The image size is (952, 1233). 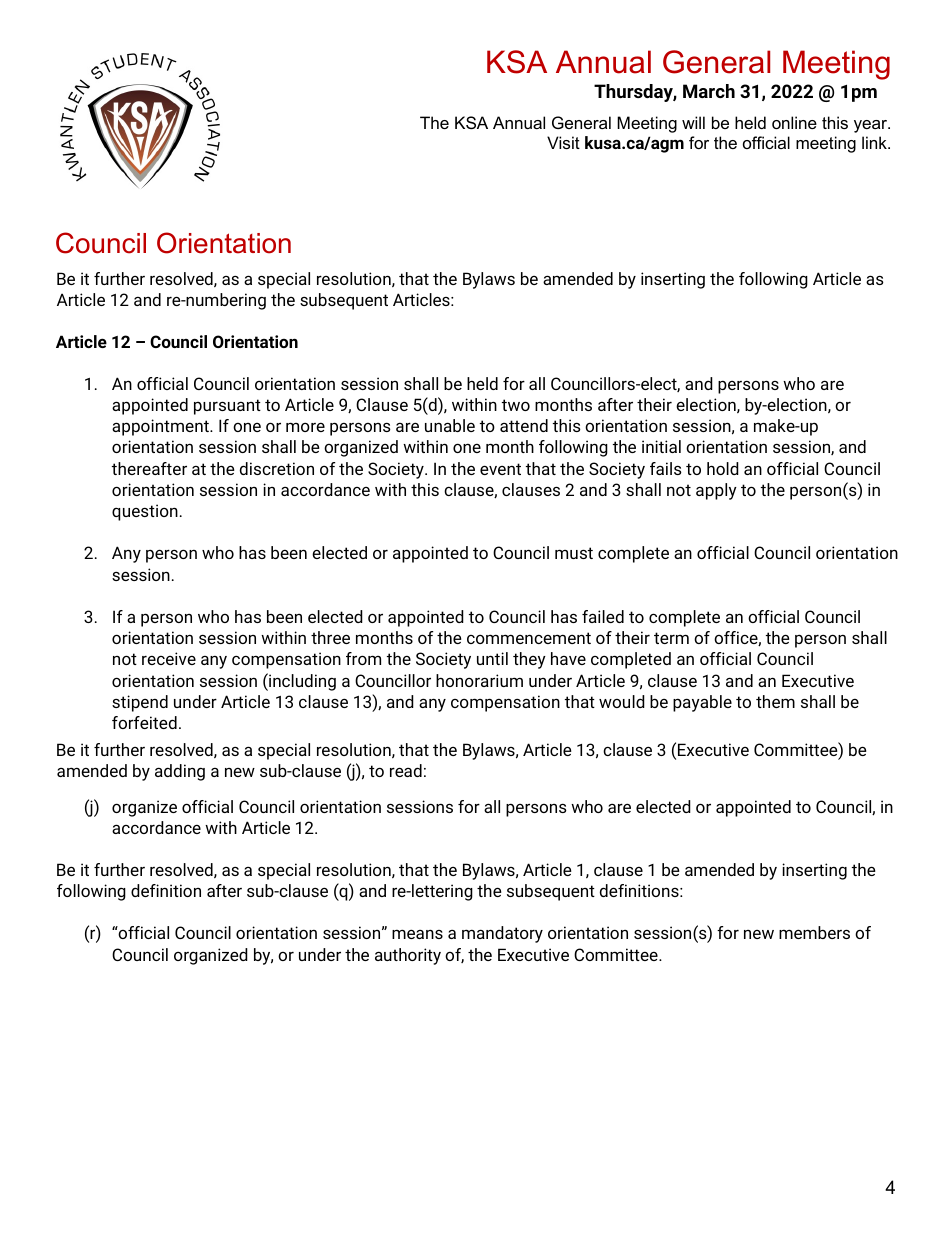 I want to click on Visit, so click(x=563, y=142).
